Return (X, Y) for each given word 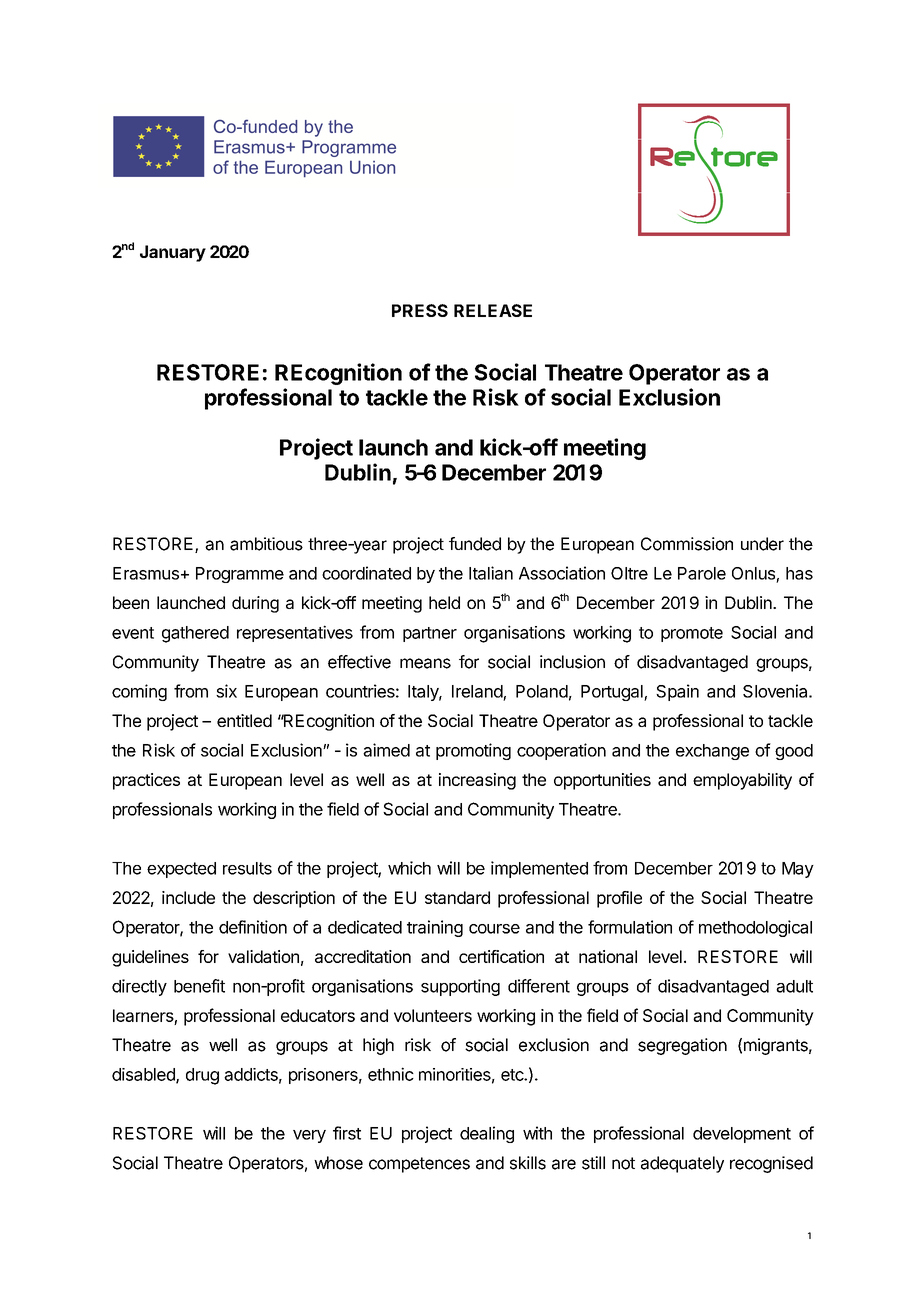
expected (181, 870)
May (798, 870)
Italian (491, 573)
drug (202, 1076)
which (409, 868)
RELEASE (493, 310)
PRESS (420, 310)
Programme (240, 575)
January (173, 253)
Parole (702, 573)
